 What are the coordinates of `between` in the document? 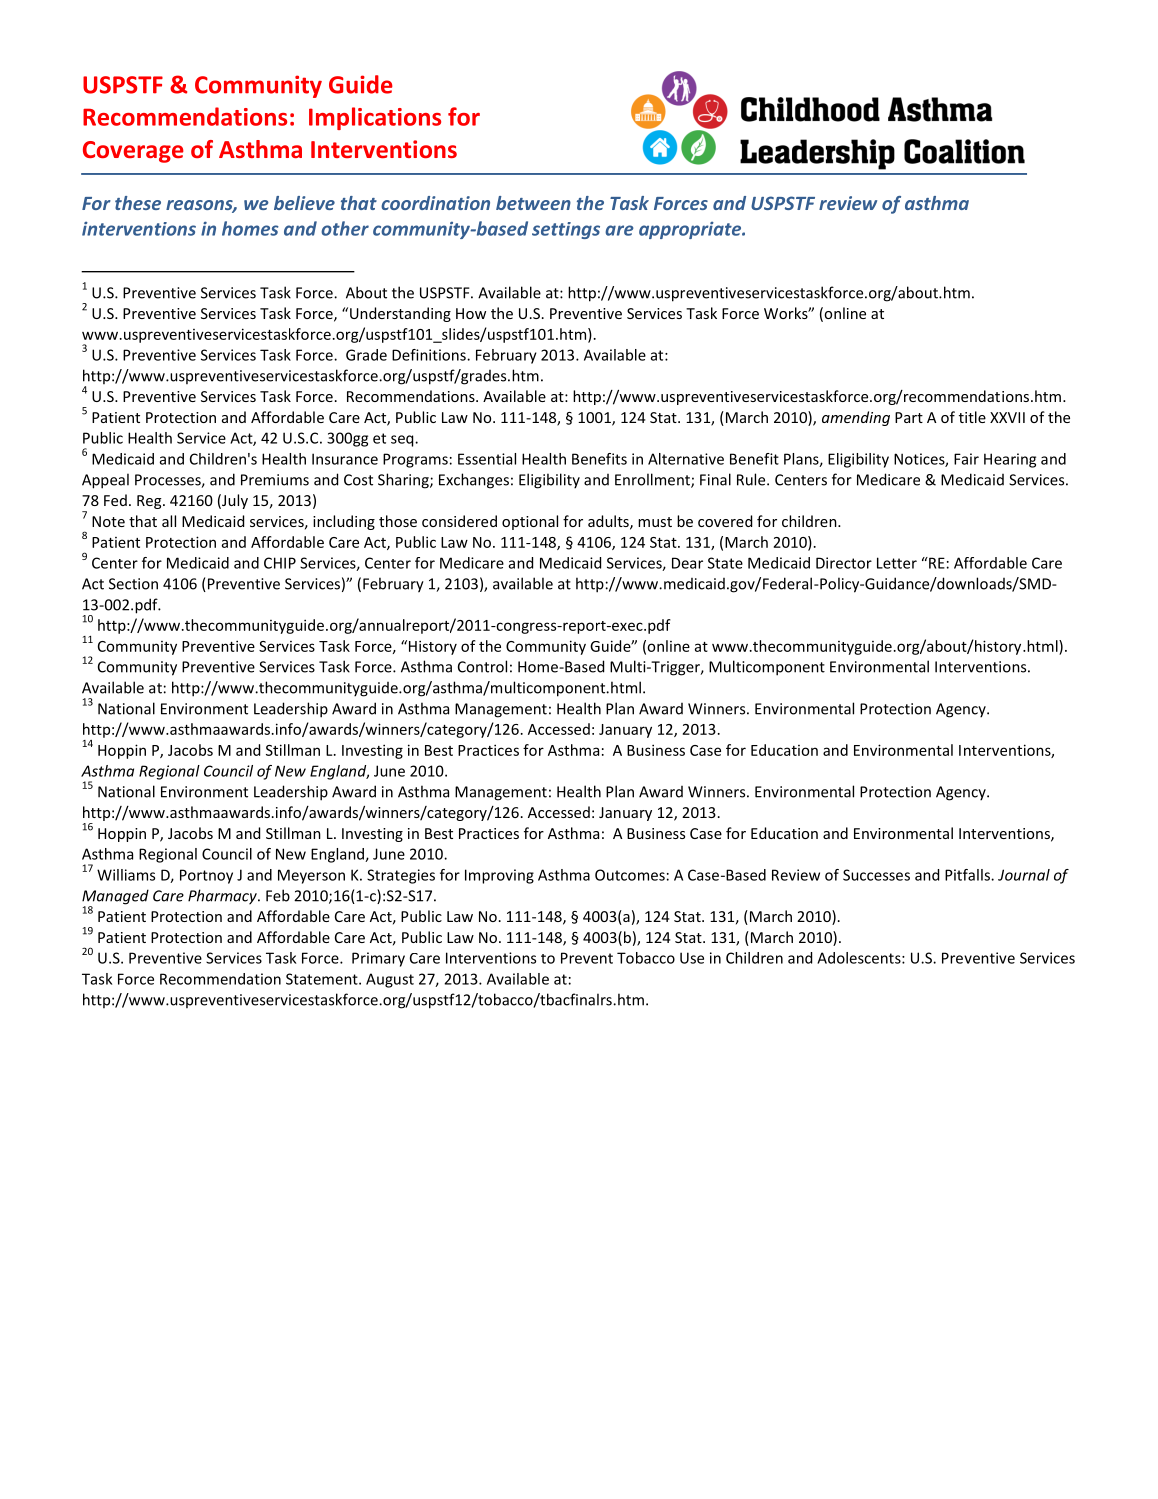 It's located at (533, 203).
